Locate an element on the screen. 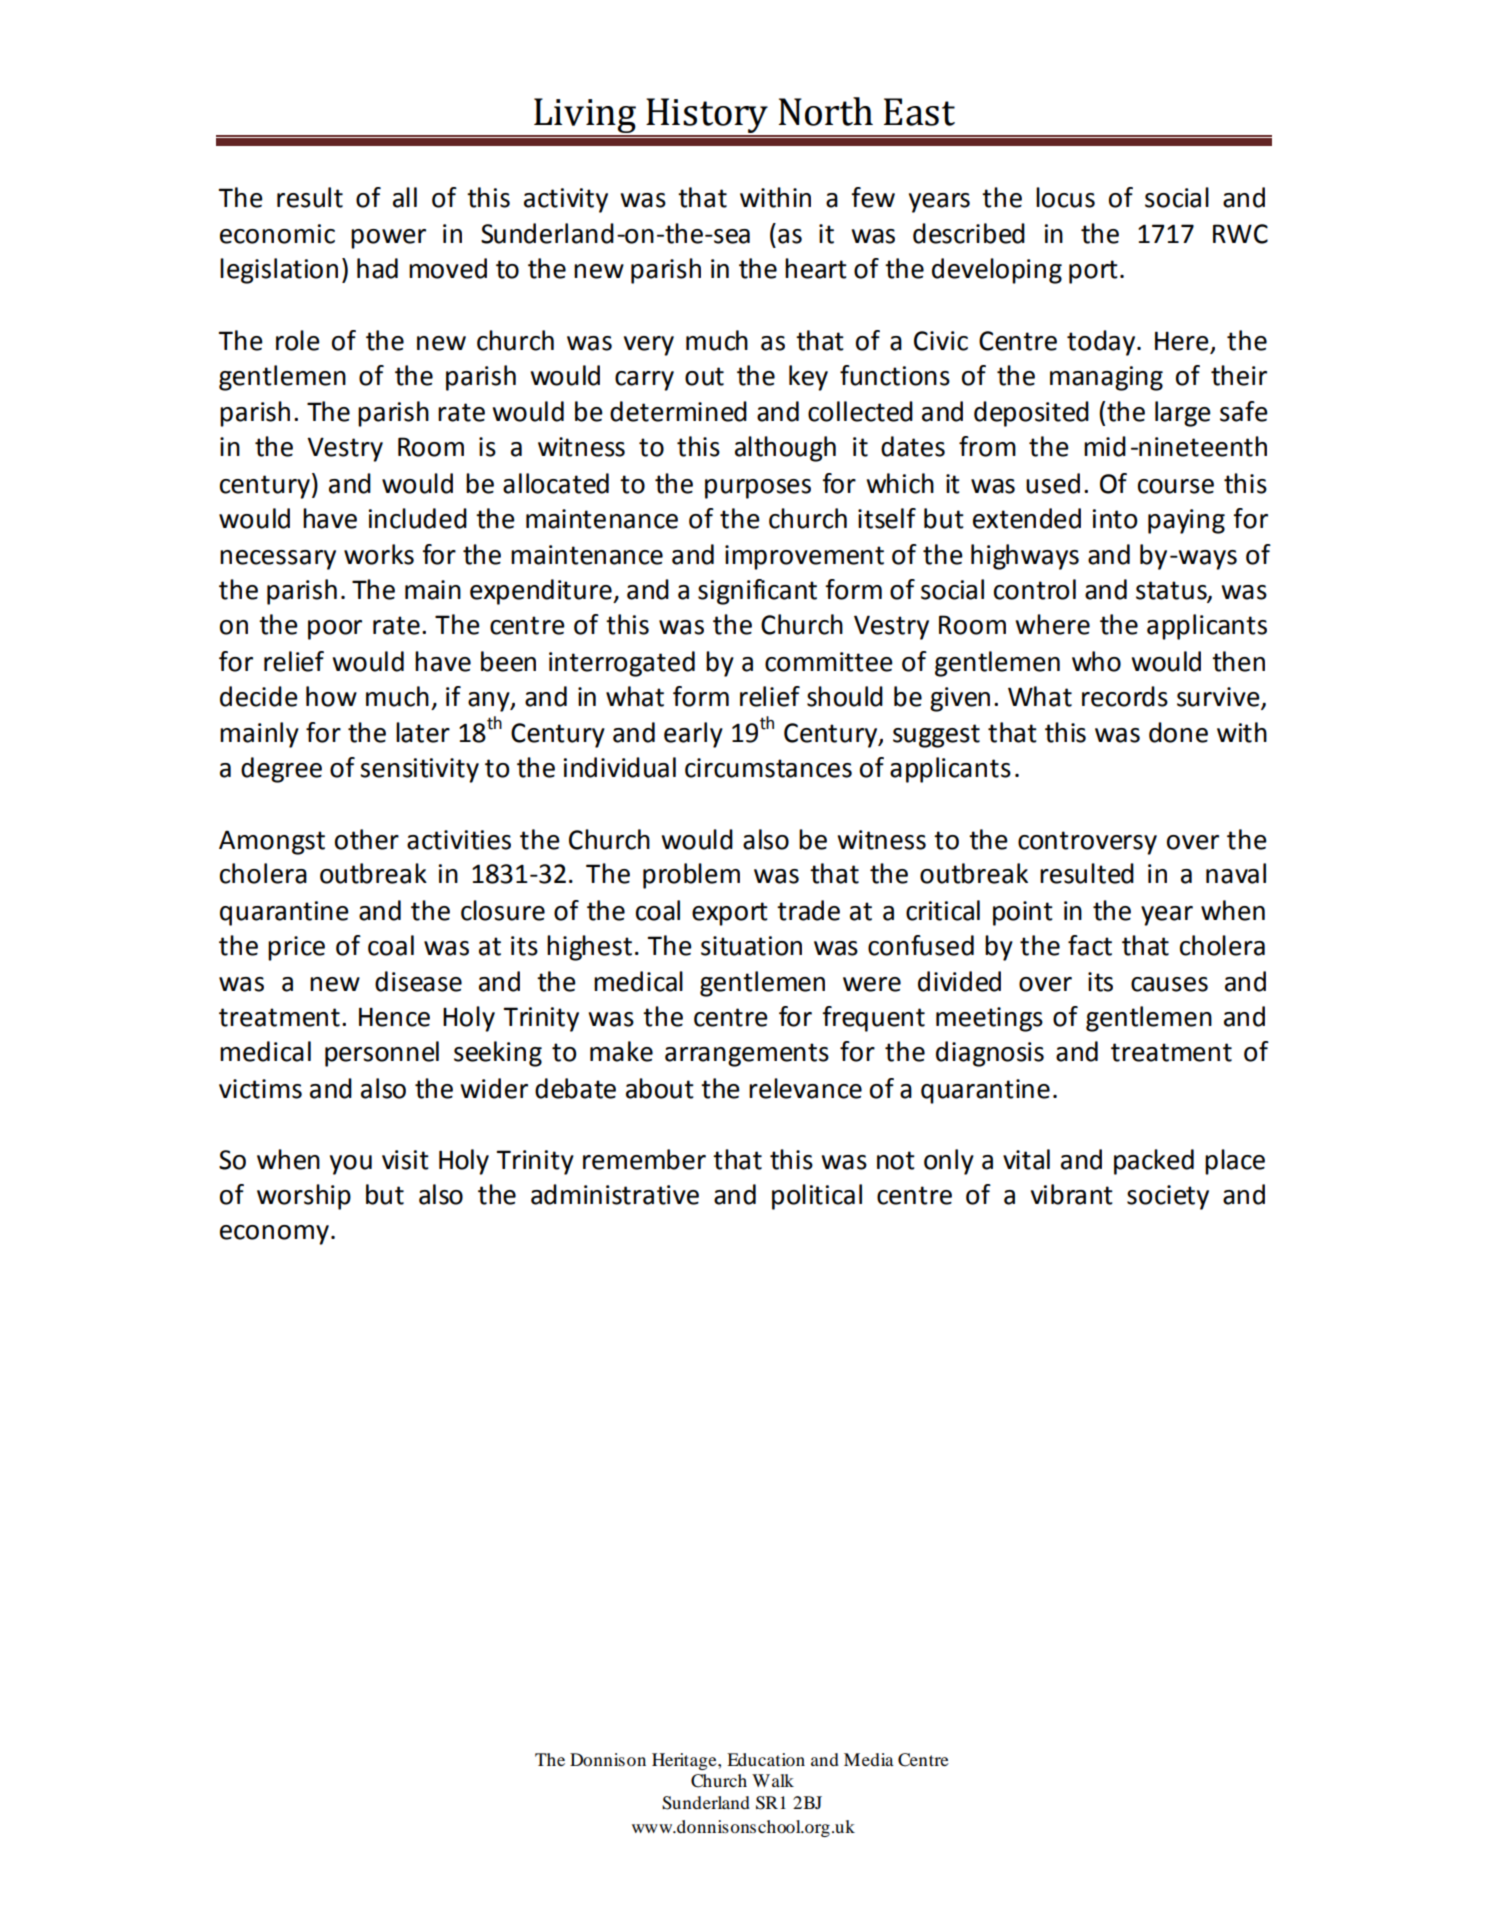 The height and width of the screenshot is (1923, 1486). society is located at coordinates (1168, 1197).
